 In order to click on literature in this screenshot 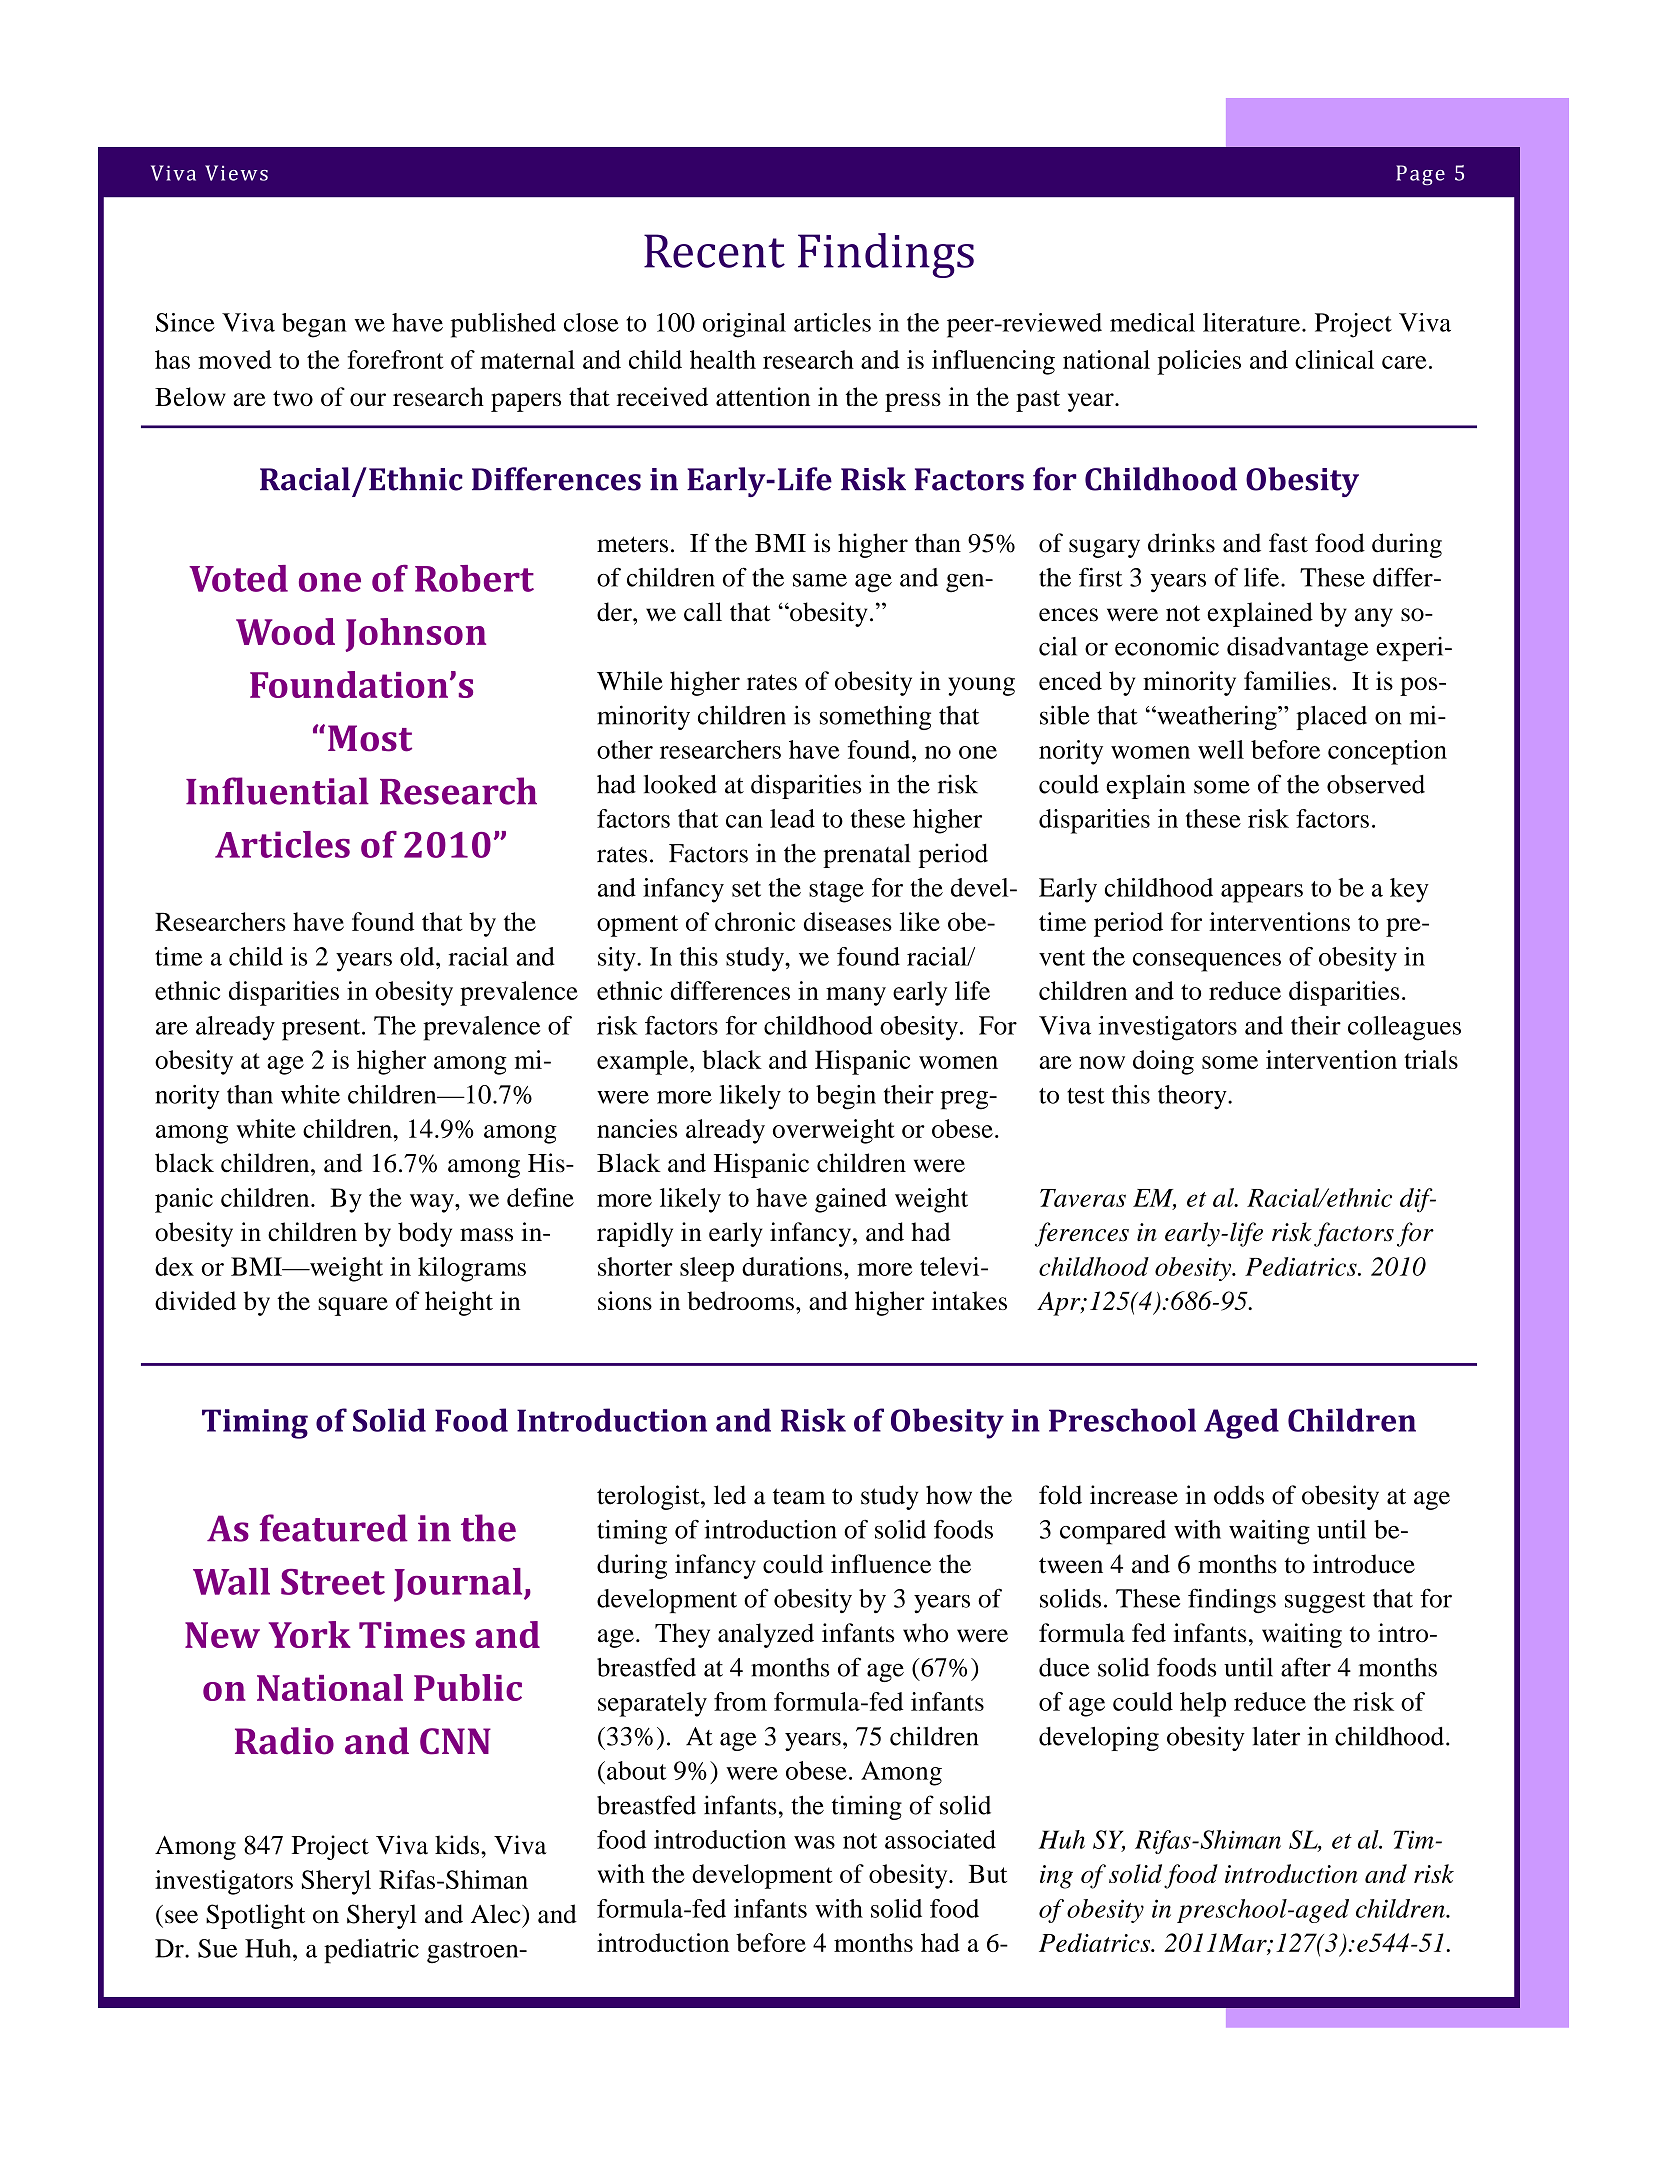, I will do `click(1251, 322)`.
